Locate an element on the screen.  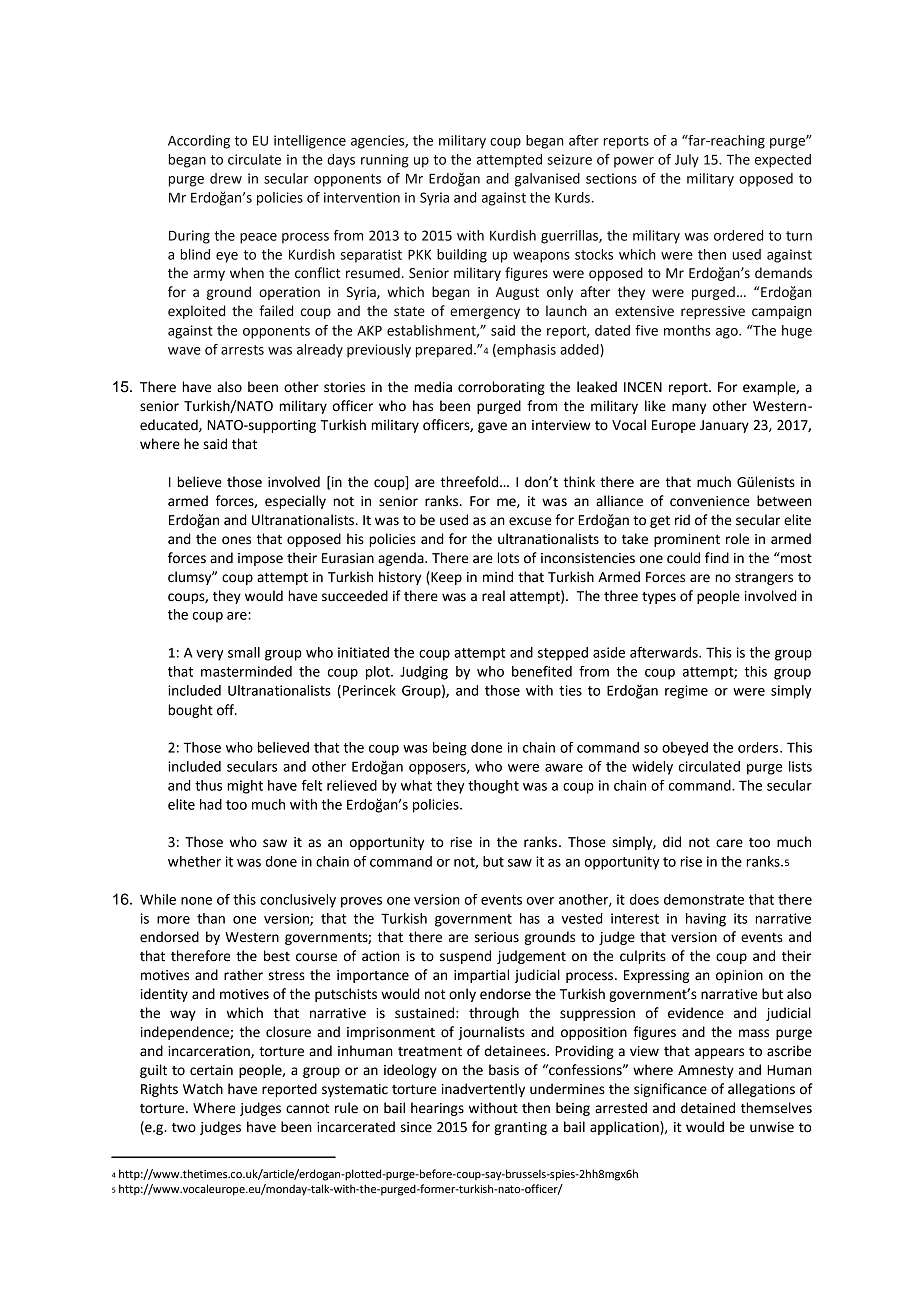
convenience is located at coordinates (709, 501).
